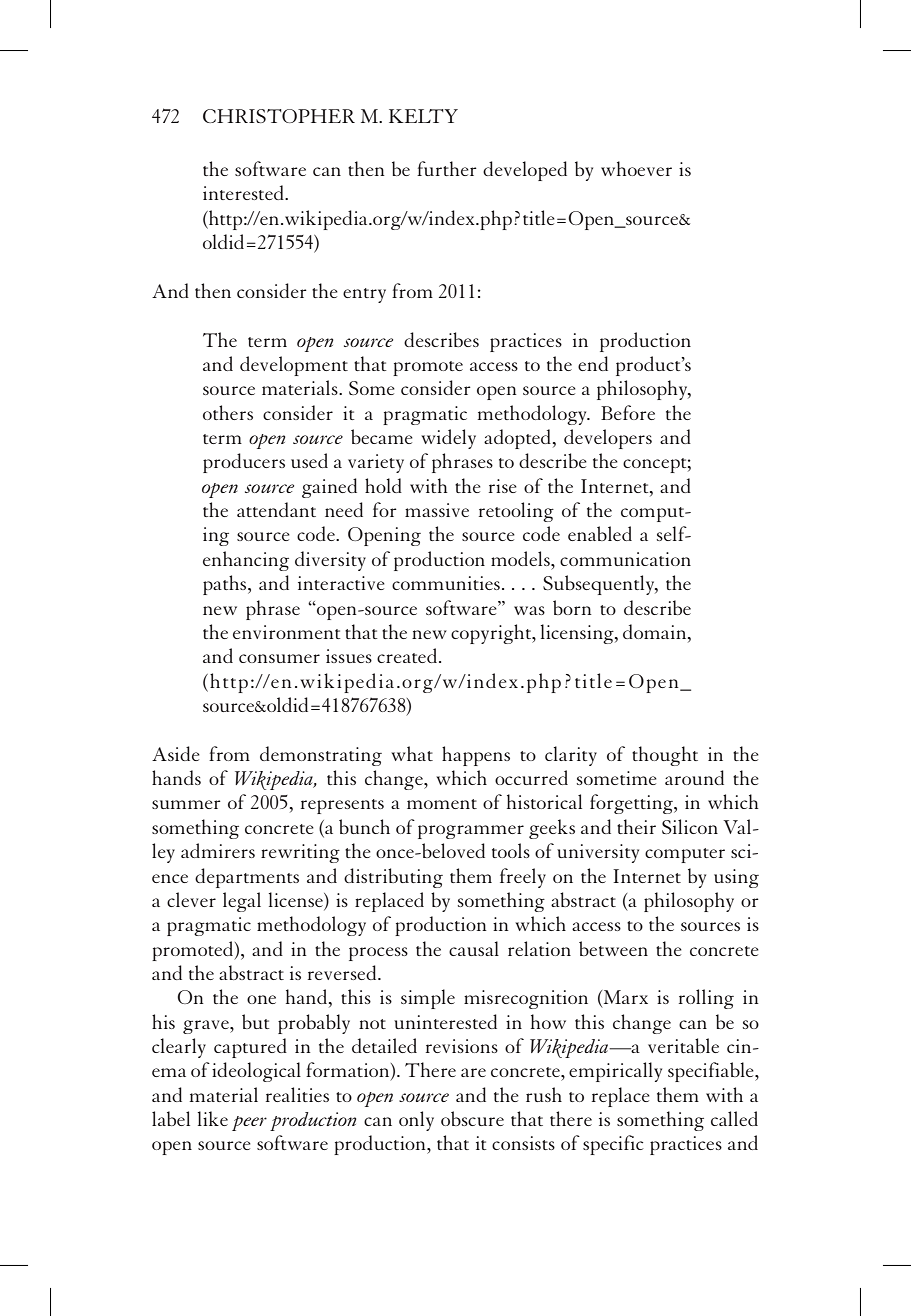 This document has height=1316, width=911. What do you see at coordinates (447, 168) in the document?
I see `further` at bounding box center [447, 168].
